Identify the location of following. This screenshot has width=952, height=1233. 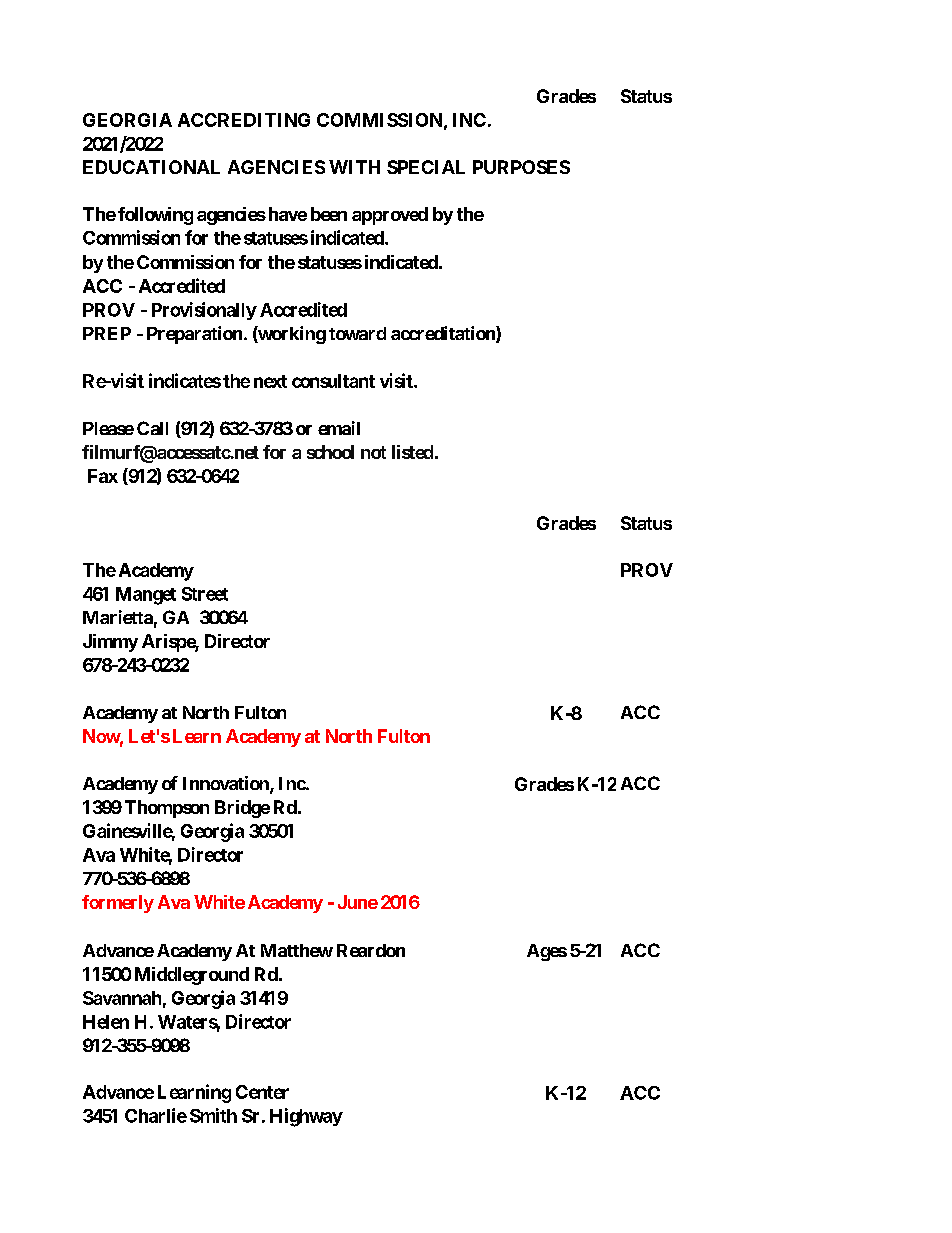
(155, 216).
